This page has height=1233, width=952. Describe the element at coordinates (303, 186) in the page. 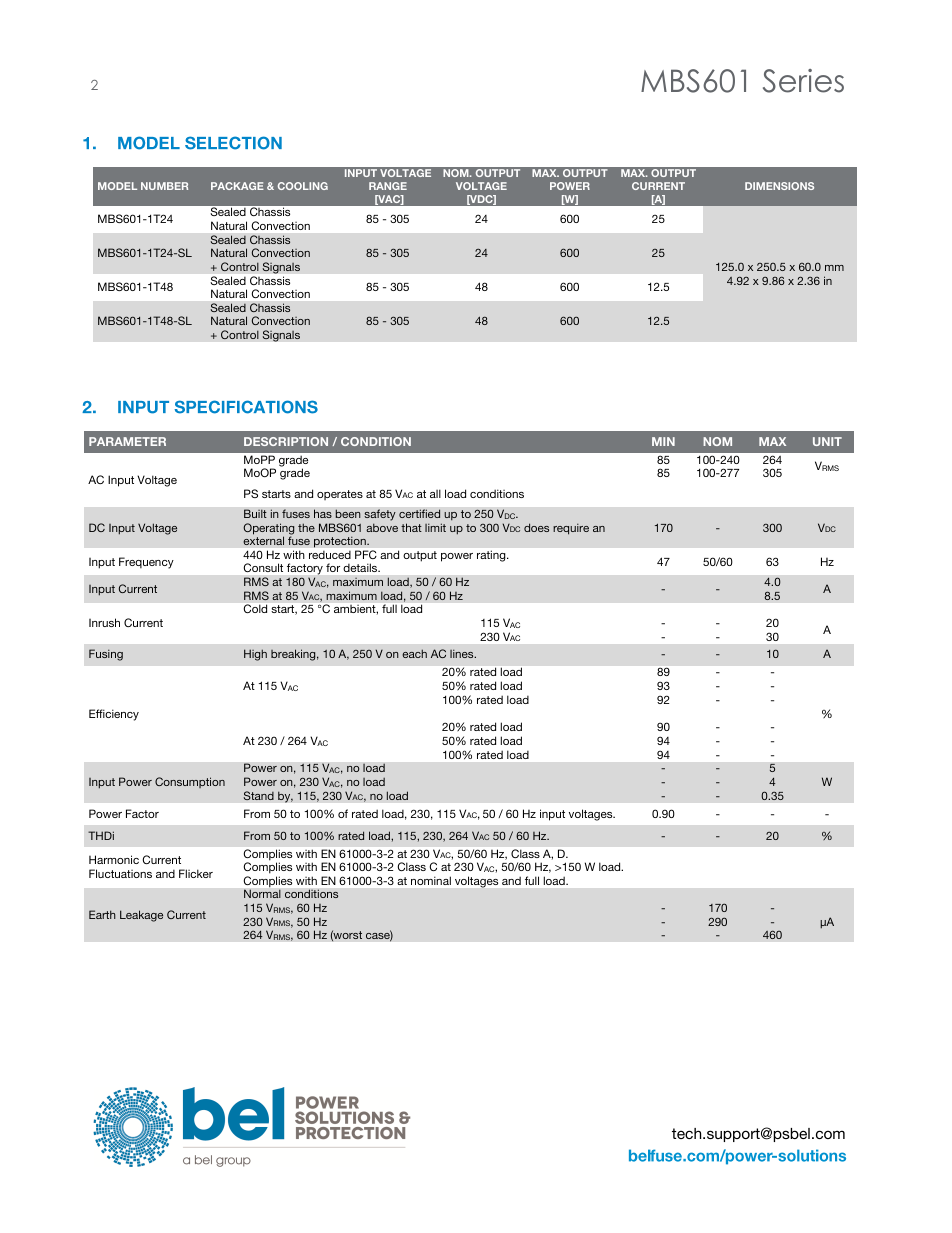

I see `COOLING` at that location.
